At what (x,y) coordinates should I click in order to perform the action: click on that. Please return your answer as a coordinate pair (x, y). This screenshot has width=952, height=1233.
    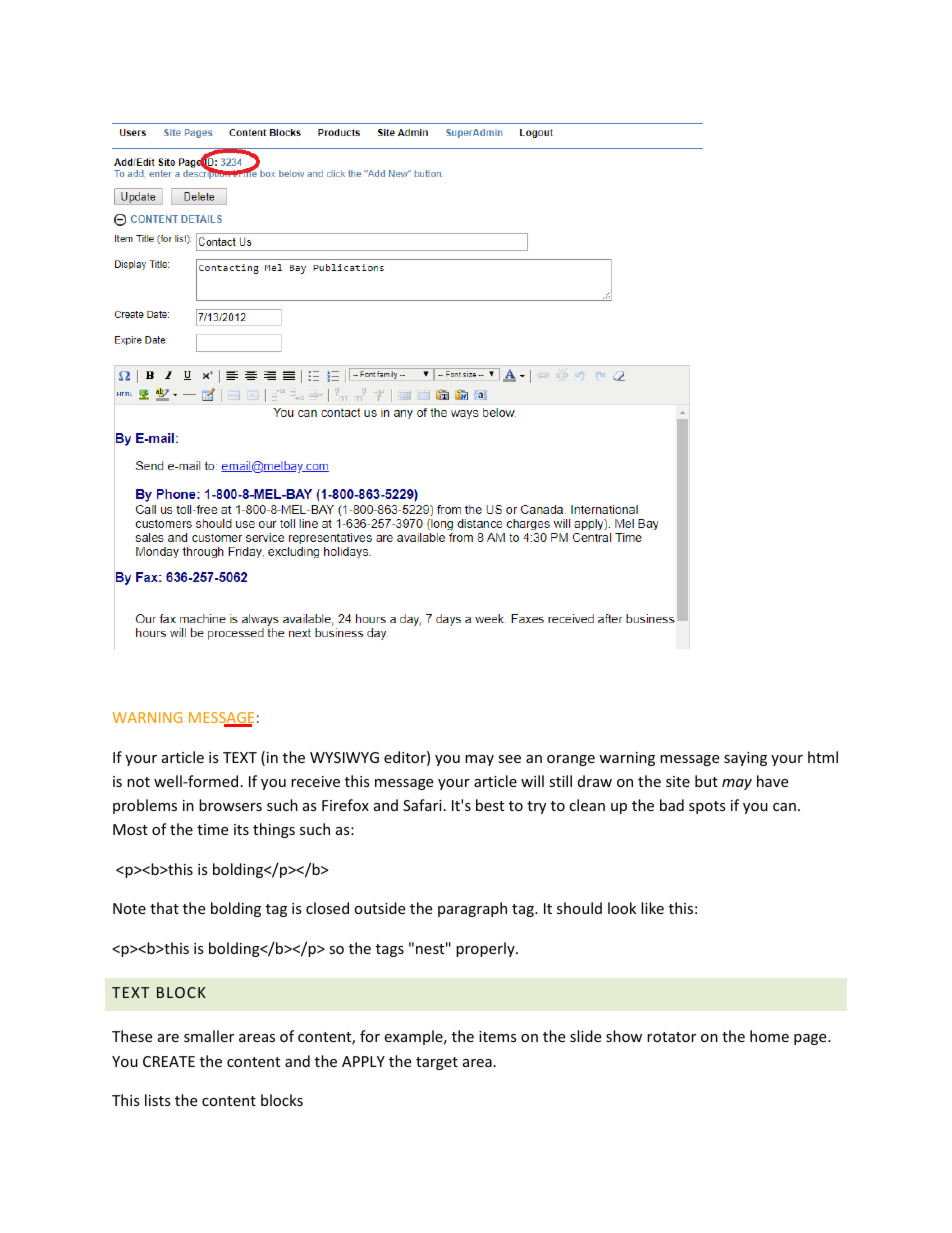
    Looking at the image, I should click on (164, 908).
